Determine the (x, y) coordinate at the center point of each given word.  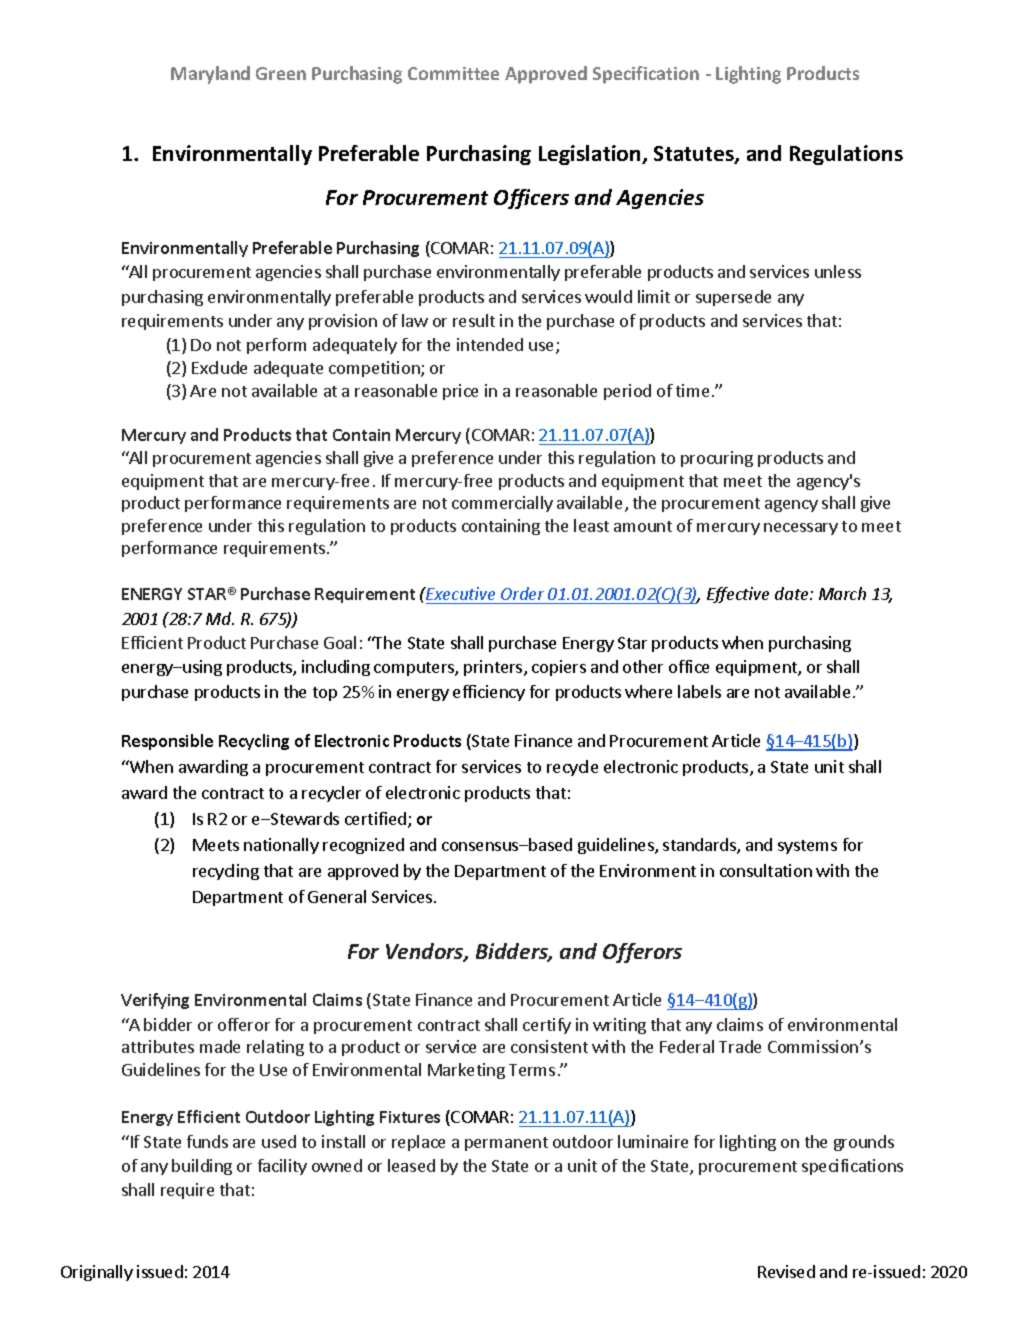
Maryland (210, 75)
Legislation (591, 155)
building (202, 1167)
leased (411, 1165)
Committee (453, 73)
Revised (786, 1271)
